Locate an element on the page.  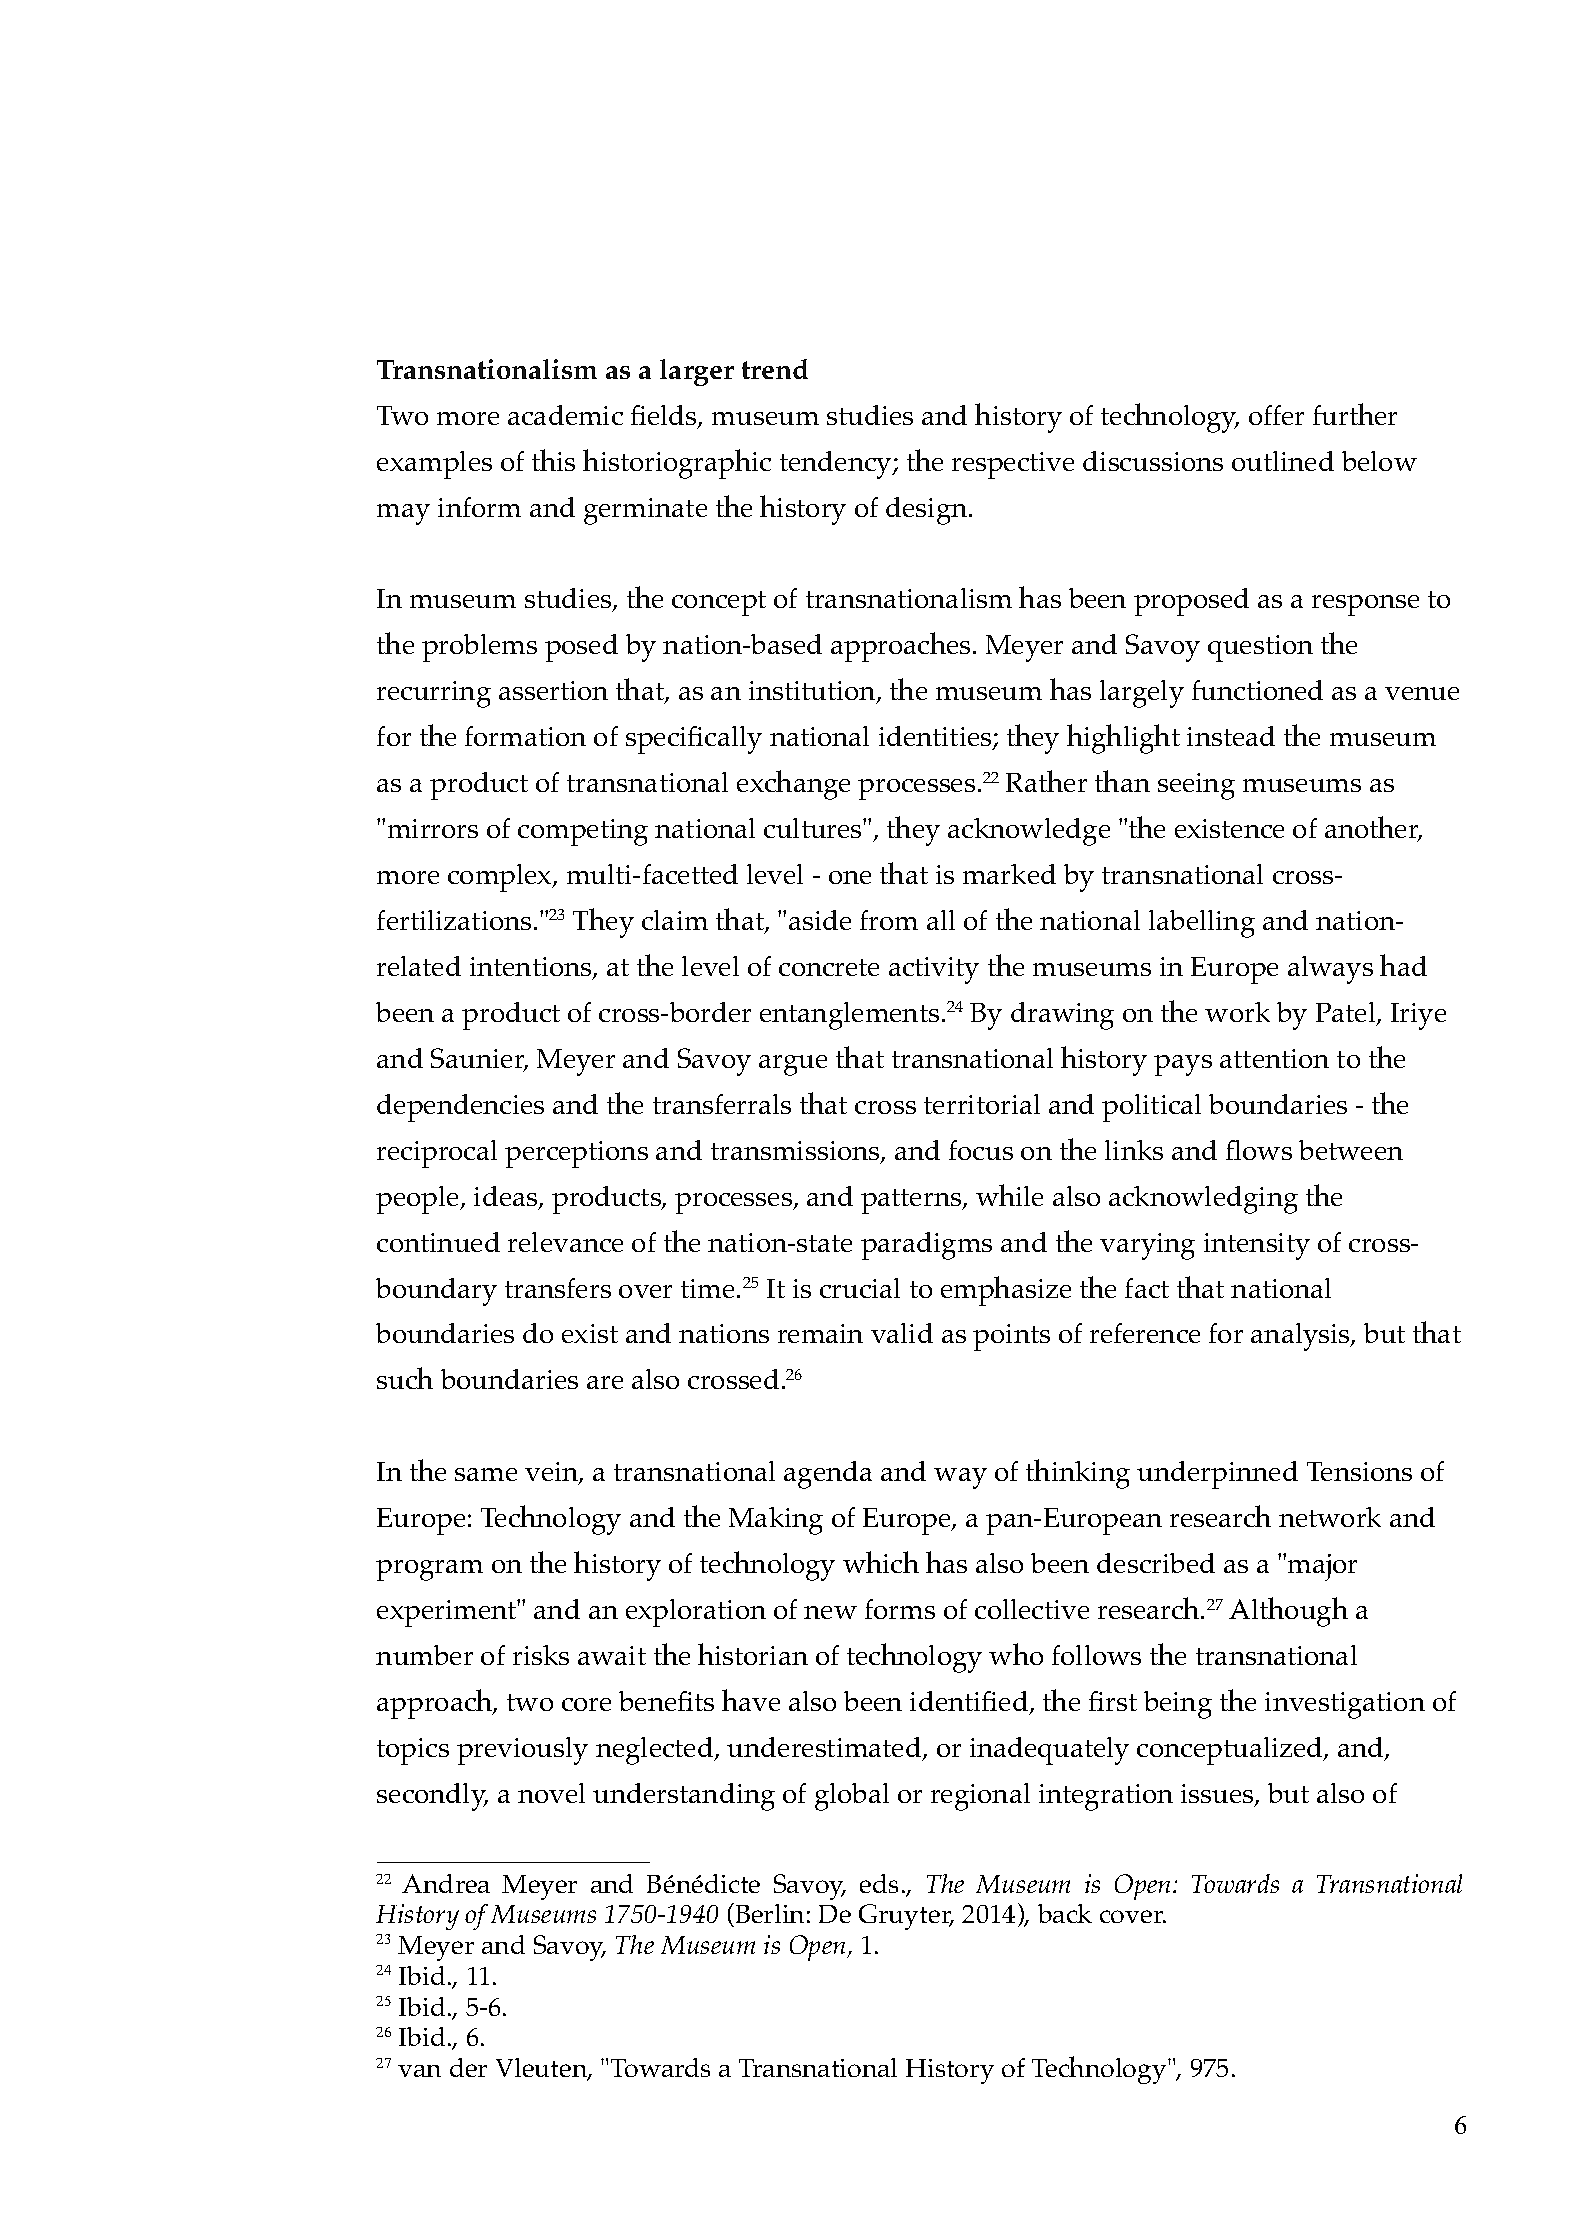
offer is located at coordinates (1276, 415).
